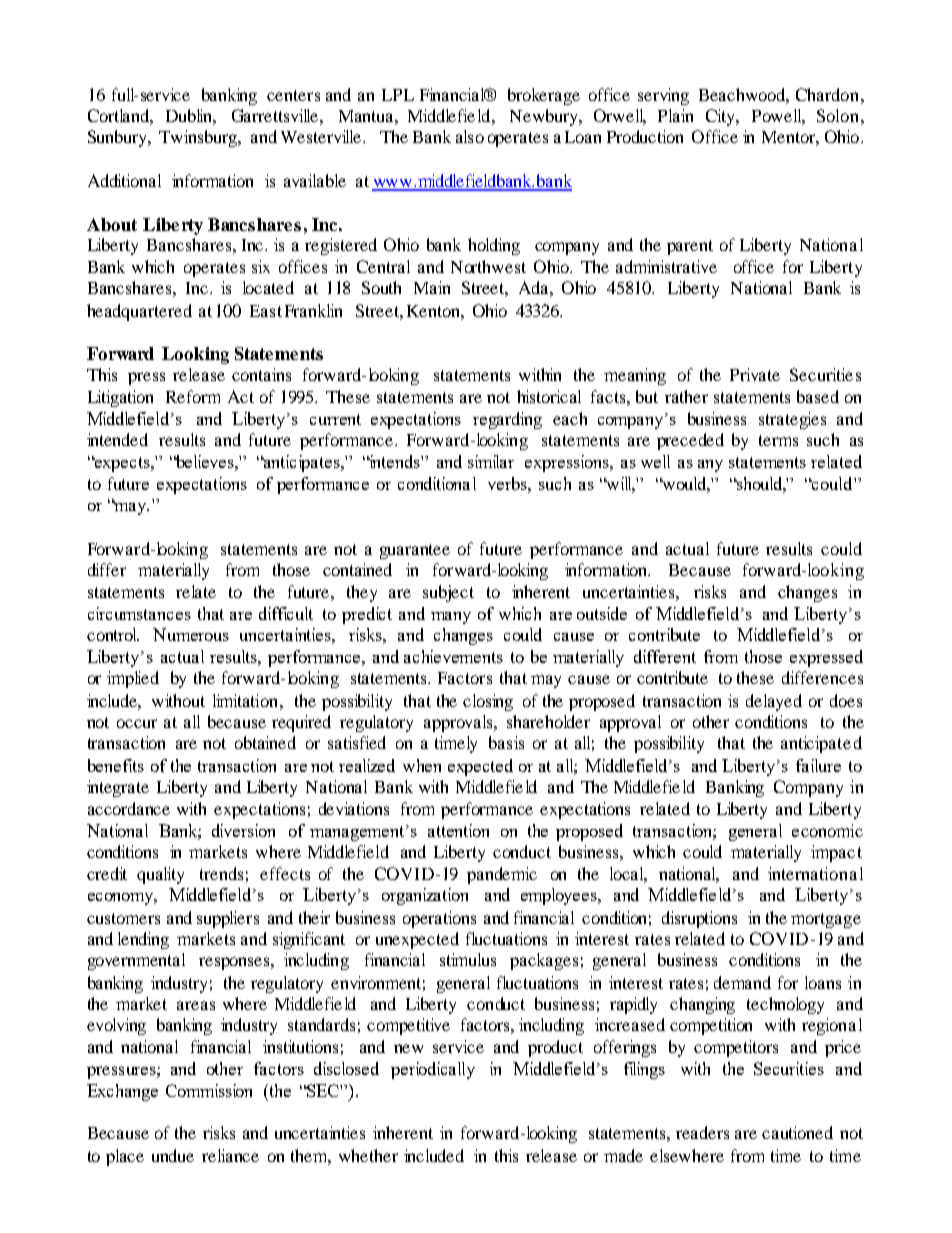 Image resolution: width=952 pixels, height=1233 pixels. Describe the element at coordinates (193, 396) in the document. I see `Reform` at that location.
